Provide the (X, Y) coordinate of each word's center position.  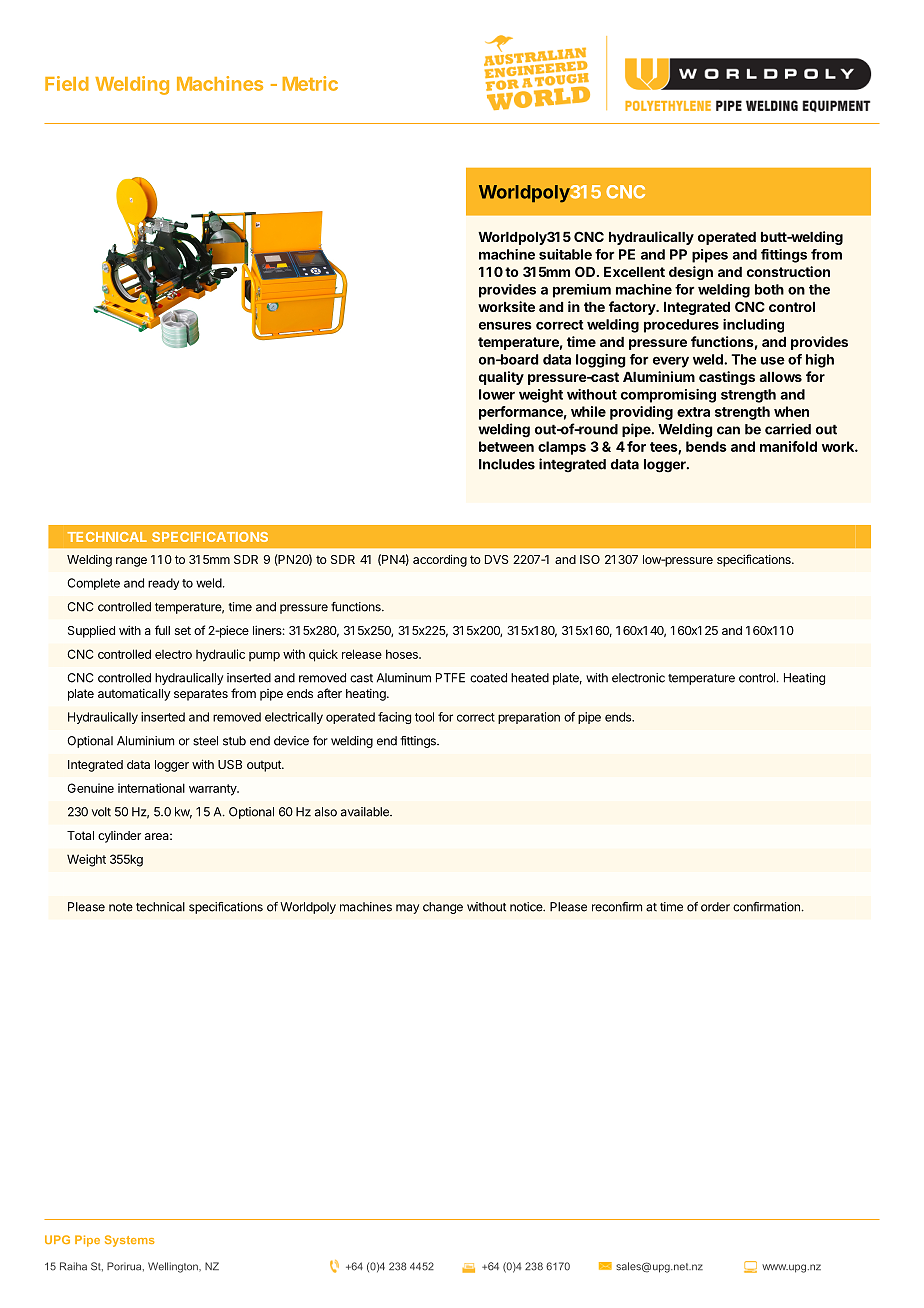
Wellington (174, 1267)
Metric (310, 83)
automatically (134, 695)
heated (530, 678)
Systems (129, 1241)
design (691, 273)
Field (67, 83)
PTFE (450, 678)
